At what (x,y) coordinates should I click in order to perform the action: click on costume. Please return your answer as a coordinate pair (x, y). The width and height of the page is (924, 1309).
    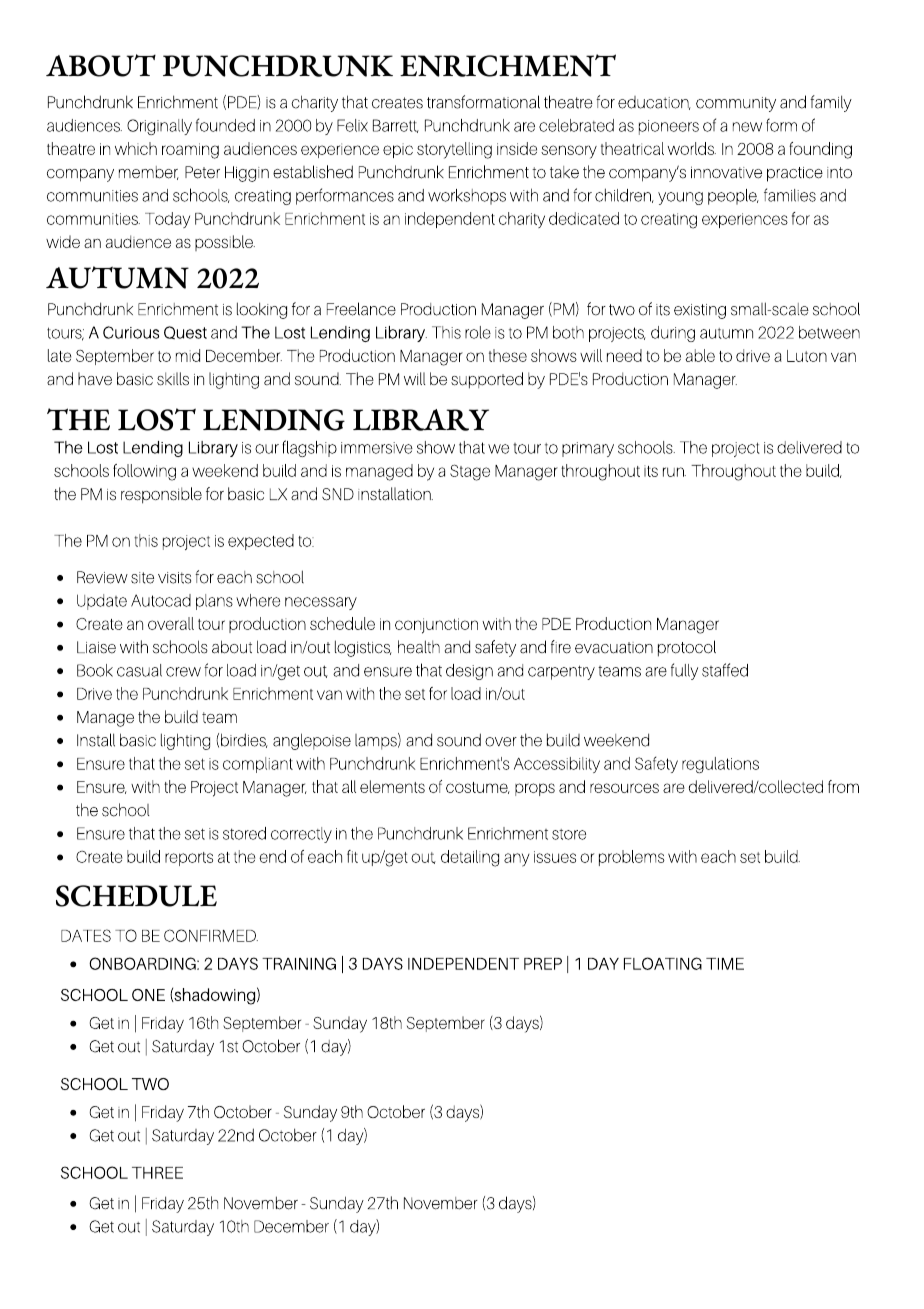
    Looking at the image, I should click on (478, 788).
